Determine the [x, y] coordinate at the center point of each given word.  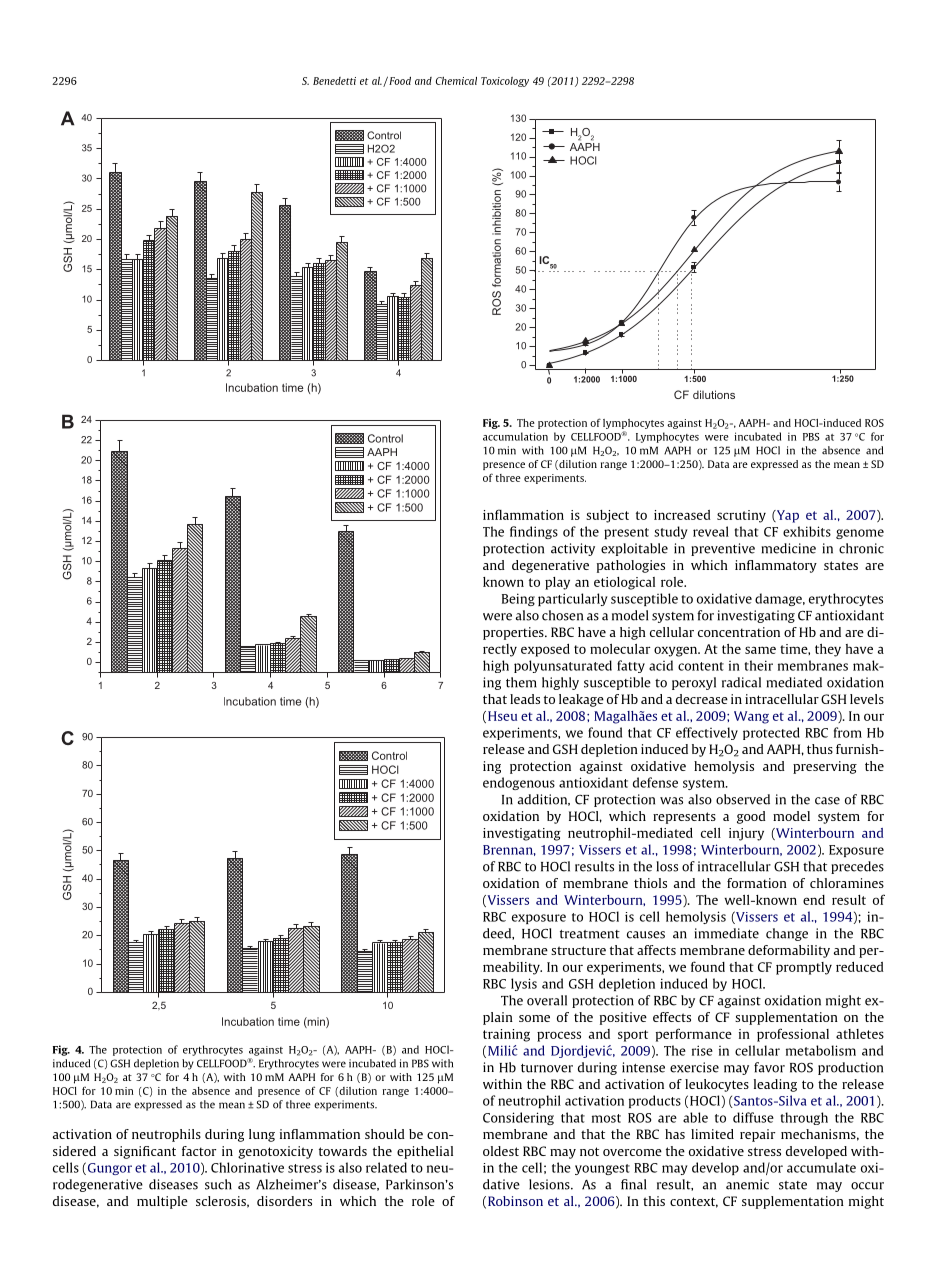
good [751, 817]
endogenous [519, 783]
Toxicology [505, 82]
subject [607, 516]
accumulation [515, 436]
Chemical [456, 81]
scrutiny [741, 516]
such [218, 1184]
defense [655, 782]
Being [518, 599]
